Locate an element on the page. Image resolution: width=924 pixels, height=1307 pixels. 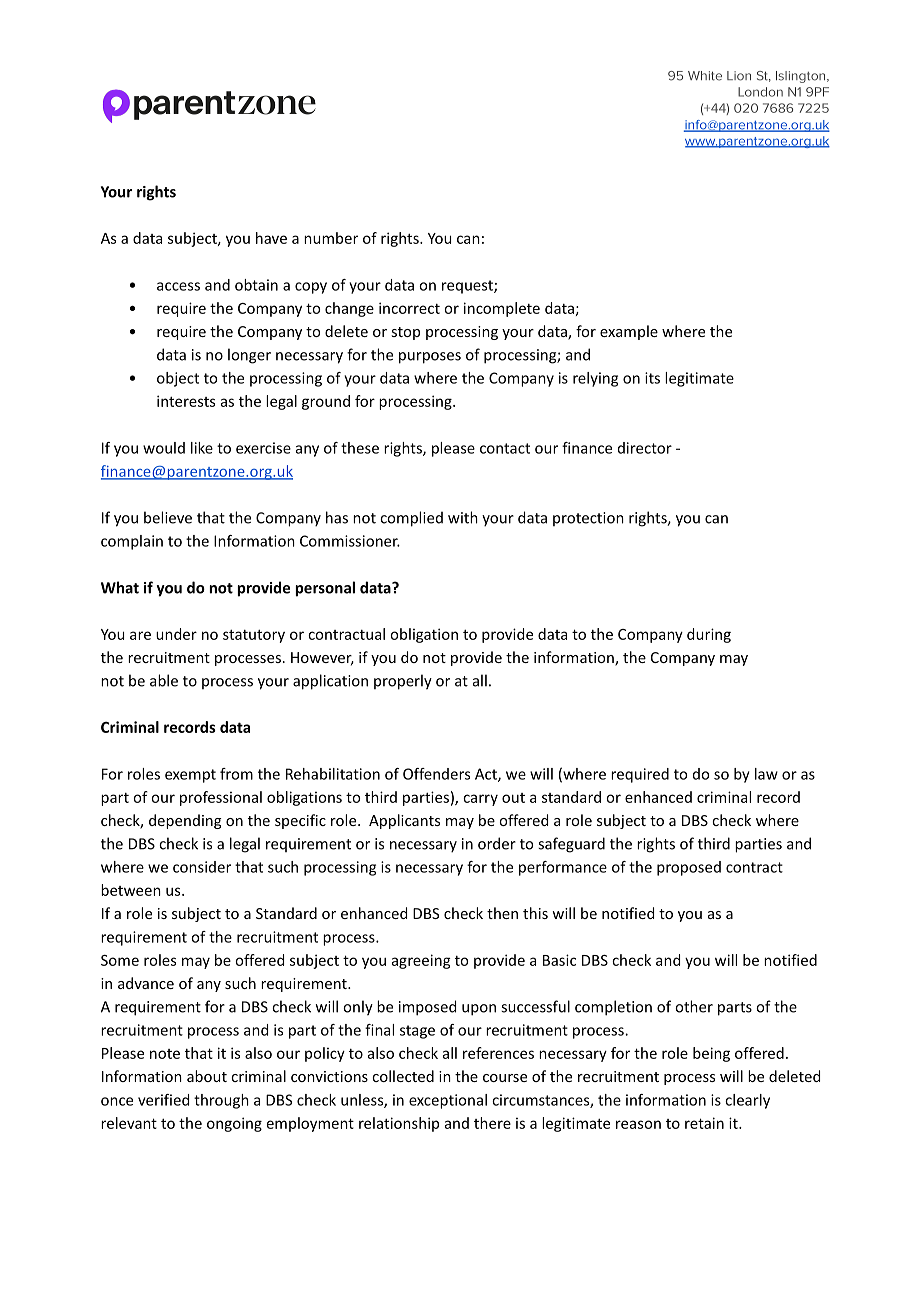
purposes is located at coordinates (430, 358).
